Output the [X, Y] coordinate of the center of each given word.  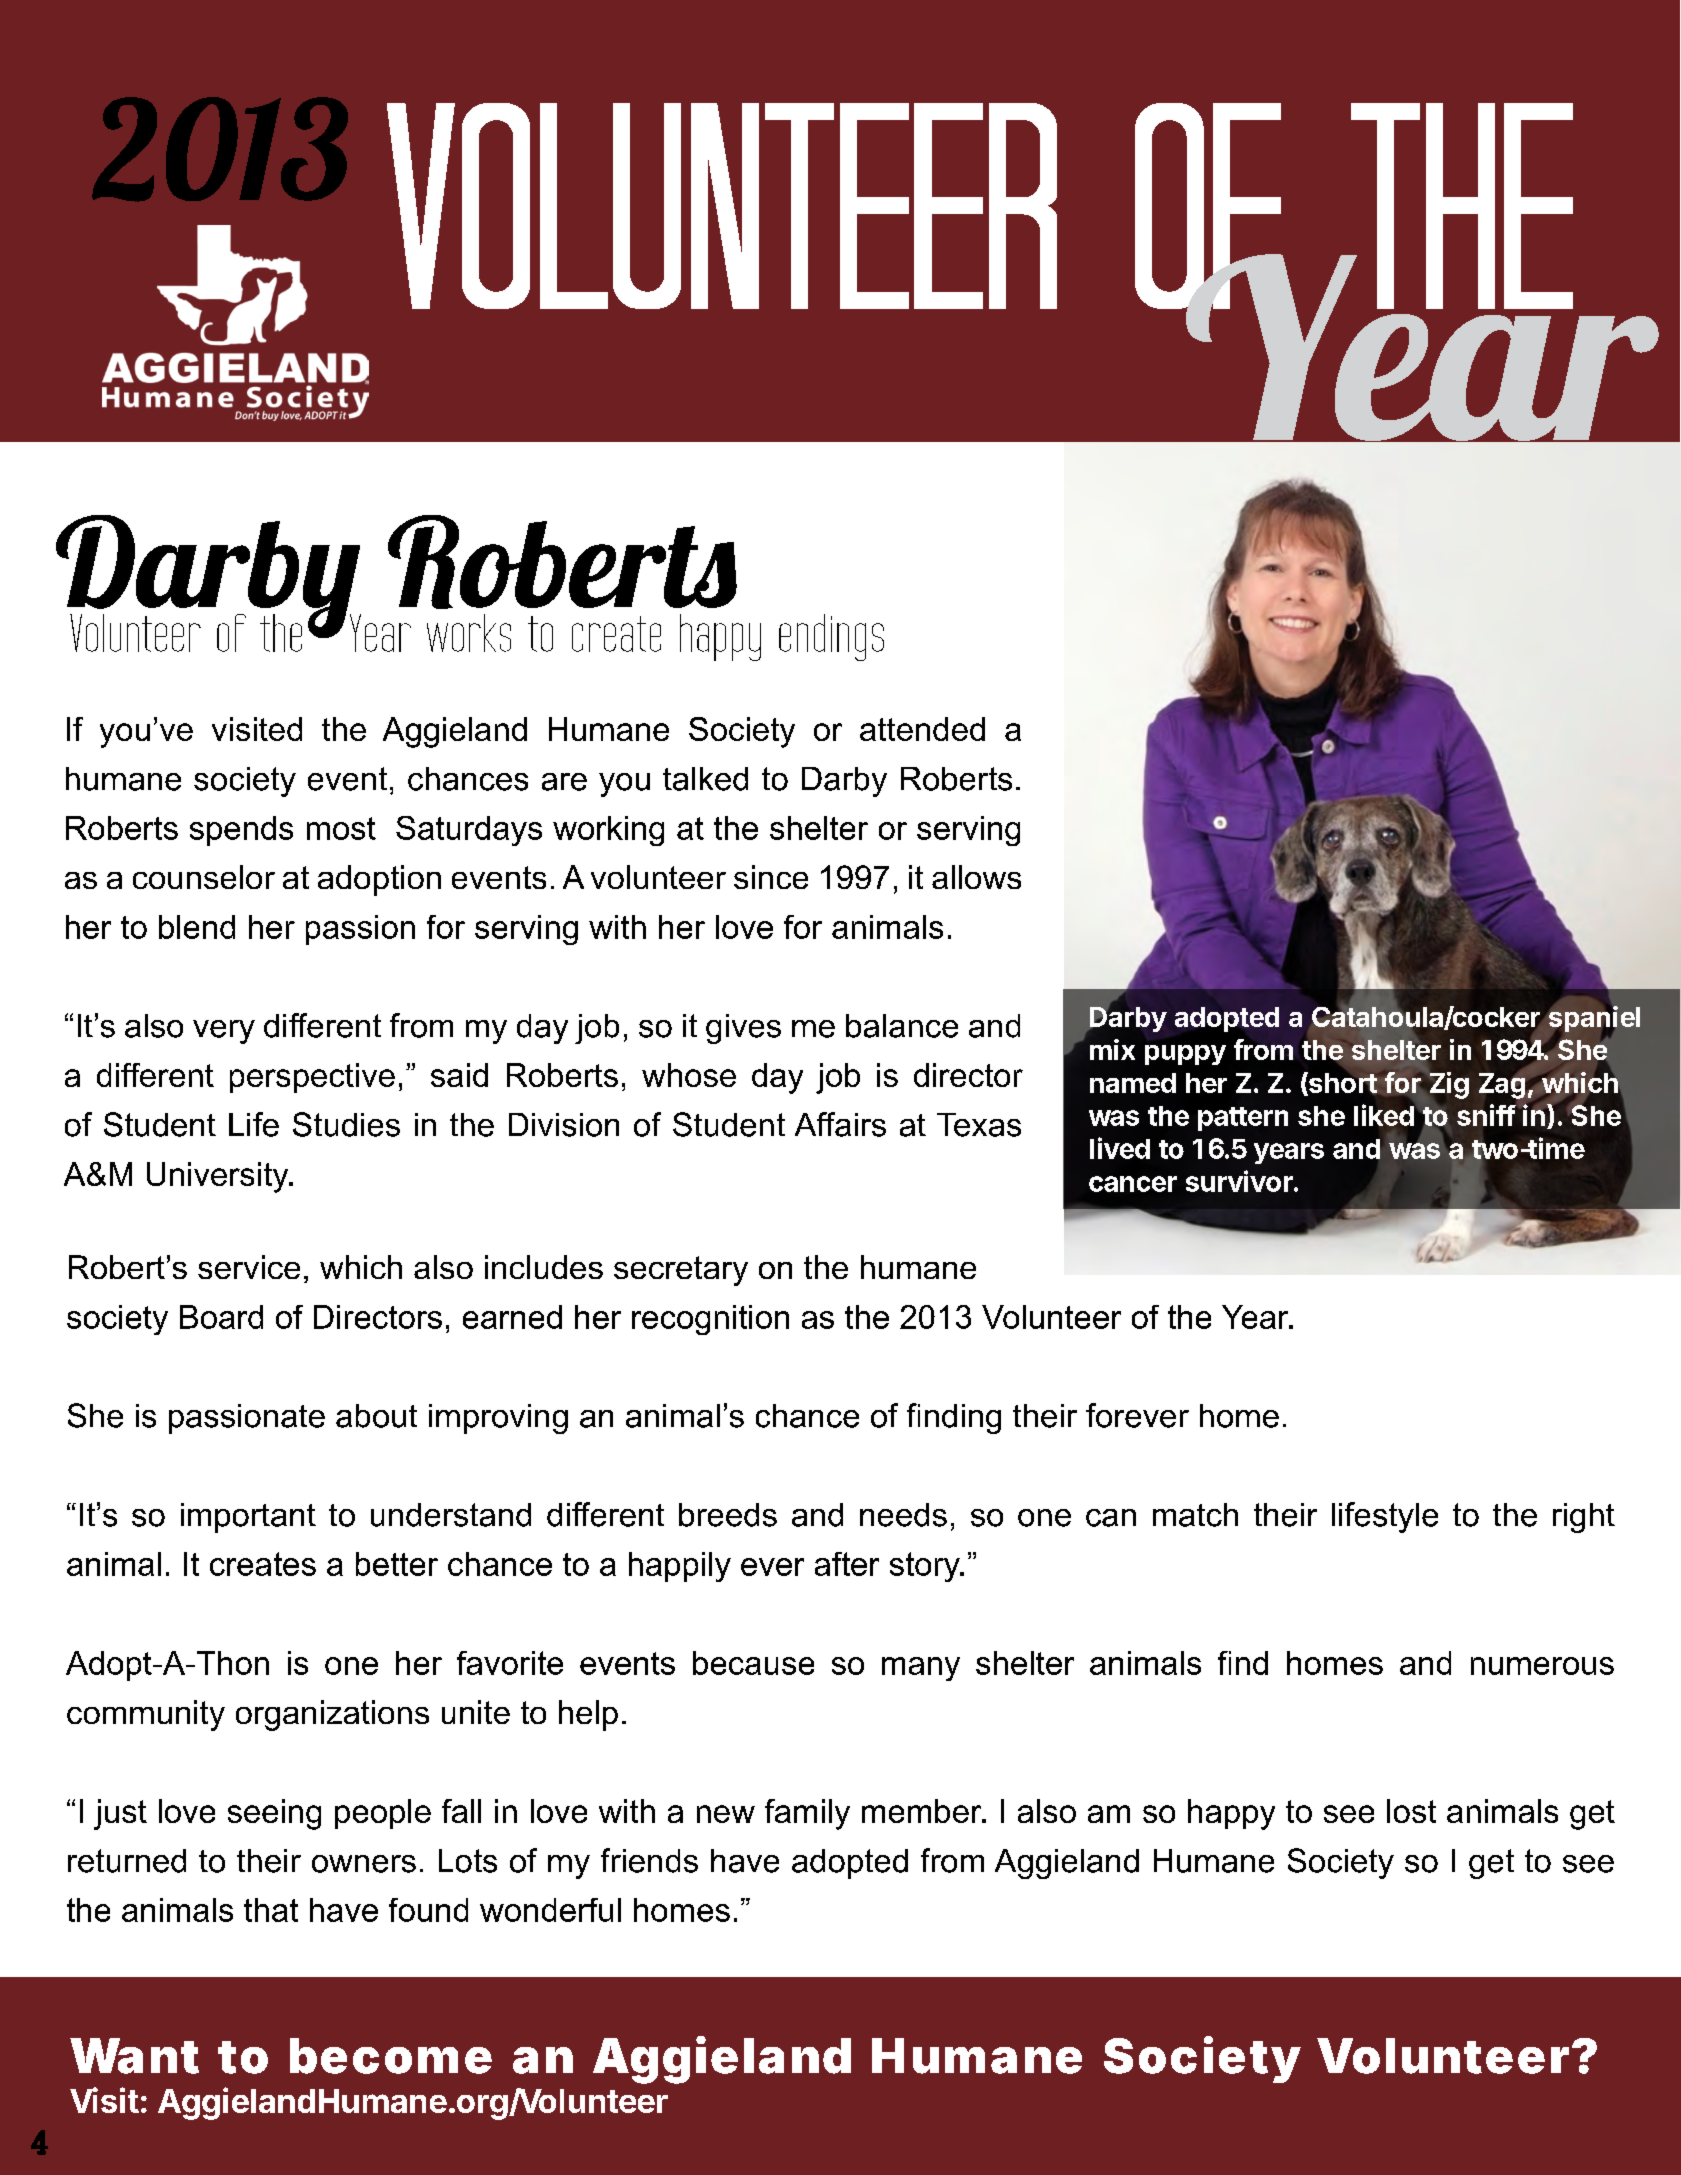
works [469, 633]
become [391, 2056]
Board [221, 1317]
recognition [710, 1320]
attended [922, 729]
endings [831, 637]
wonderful [550, 1910]
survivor [1240, 1181]
